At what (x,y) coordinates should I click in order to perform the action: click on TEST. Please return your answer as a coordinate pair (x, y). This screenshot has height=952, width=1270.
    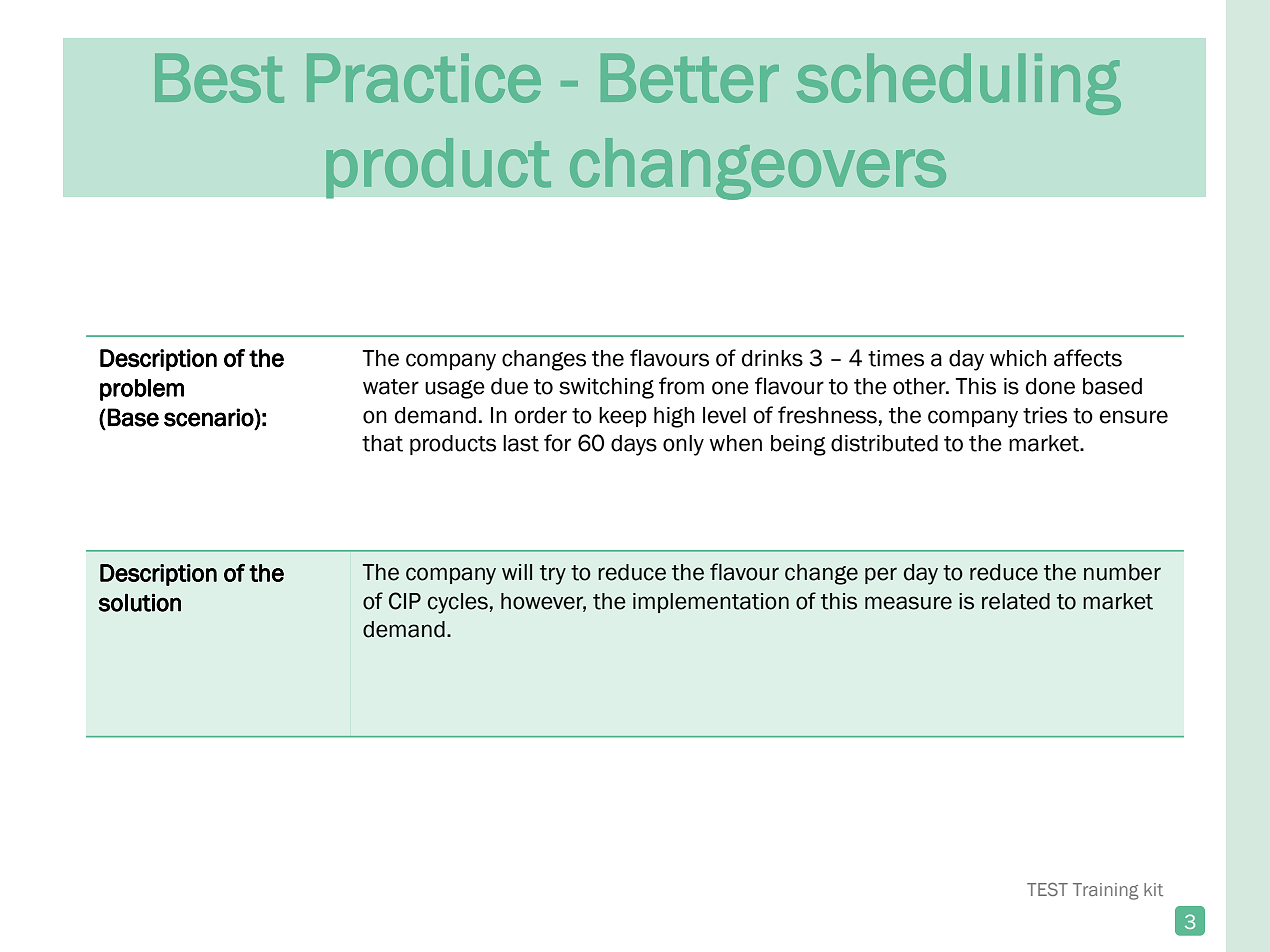
    Looking at the image, I should click on (1047, 889).
